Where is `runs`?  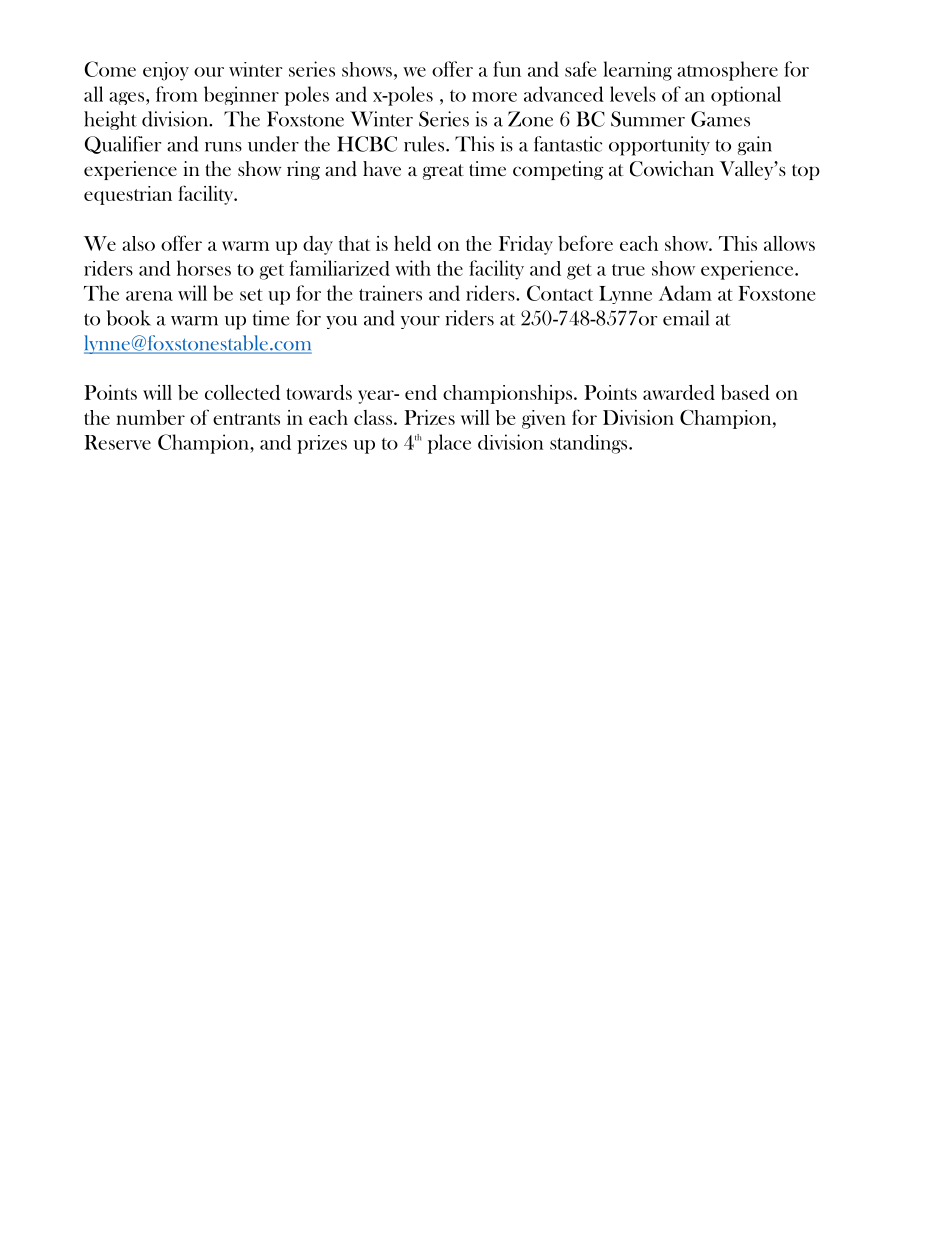 runs is located at coordinates (223, 147).
